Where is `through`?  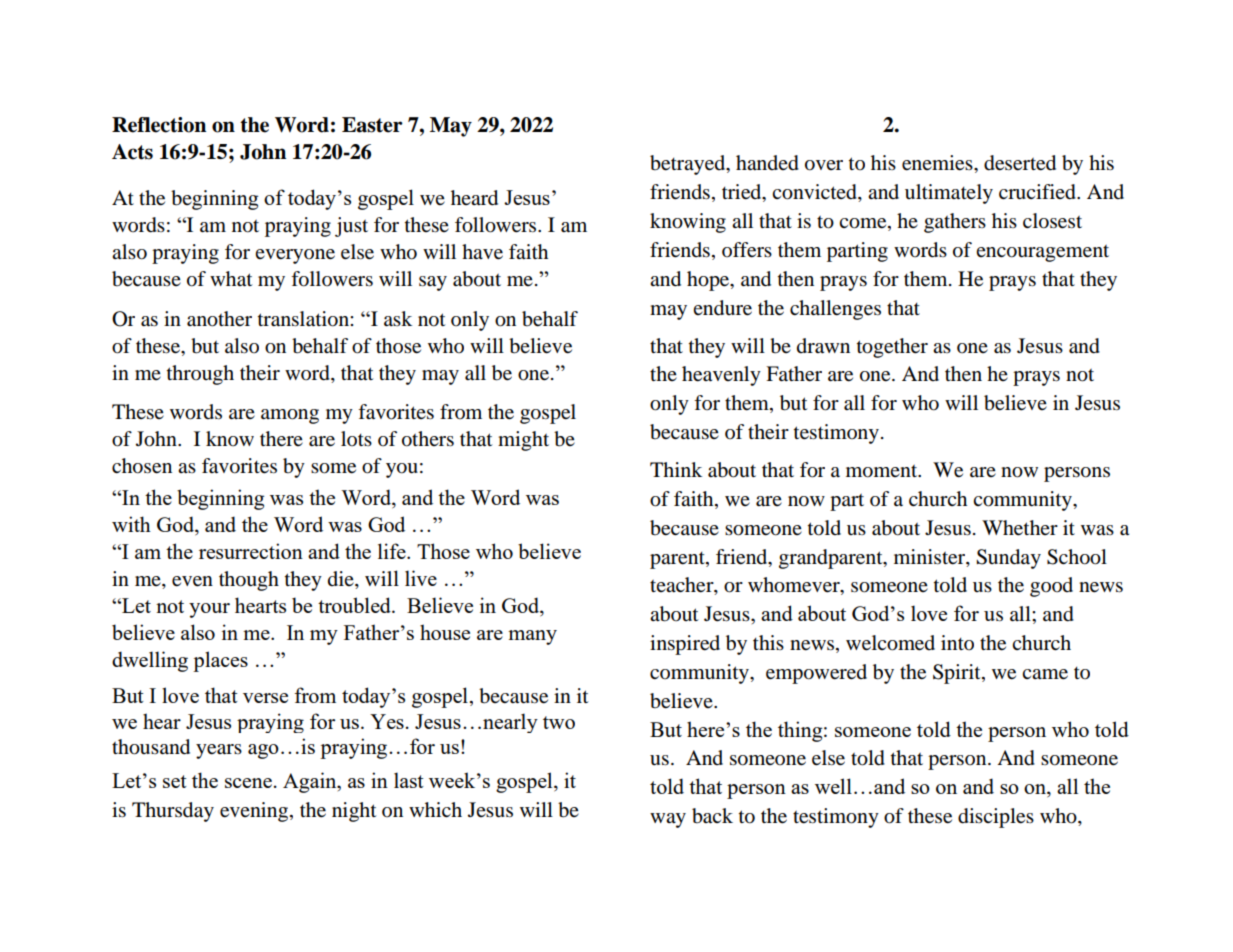
through is located at coordinates (200, 375).
